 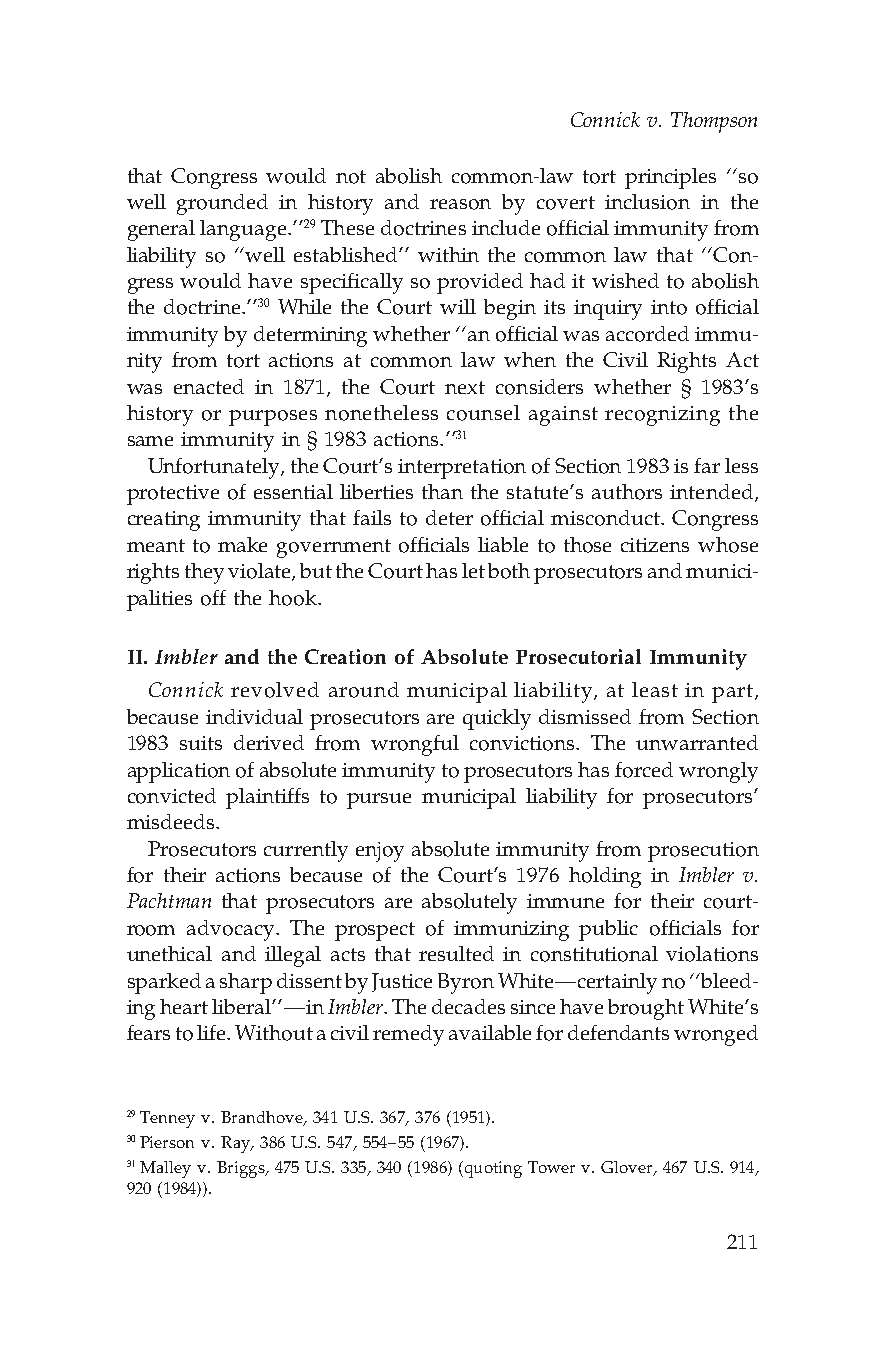 What do you see at coordinates (237, 1144) in the page?
I see `Ray` at bounding box center [237, 1144].
